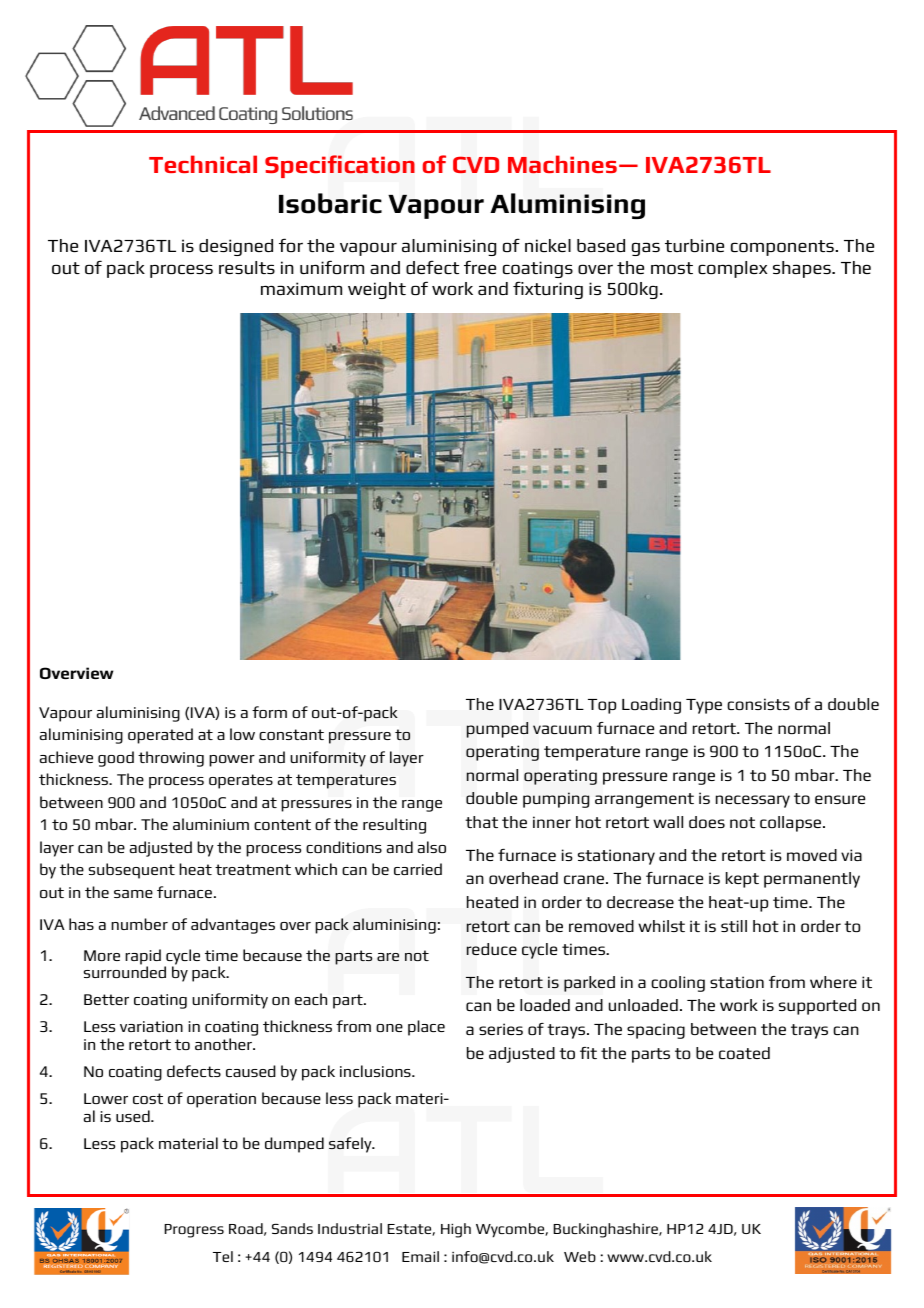  Describe the element at coordinates (194, 1231) in the screenshot. I see `Progress` at that location.
